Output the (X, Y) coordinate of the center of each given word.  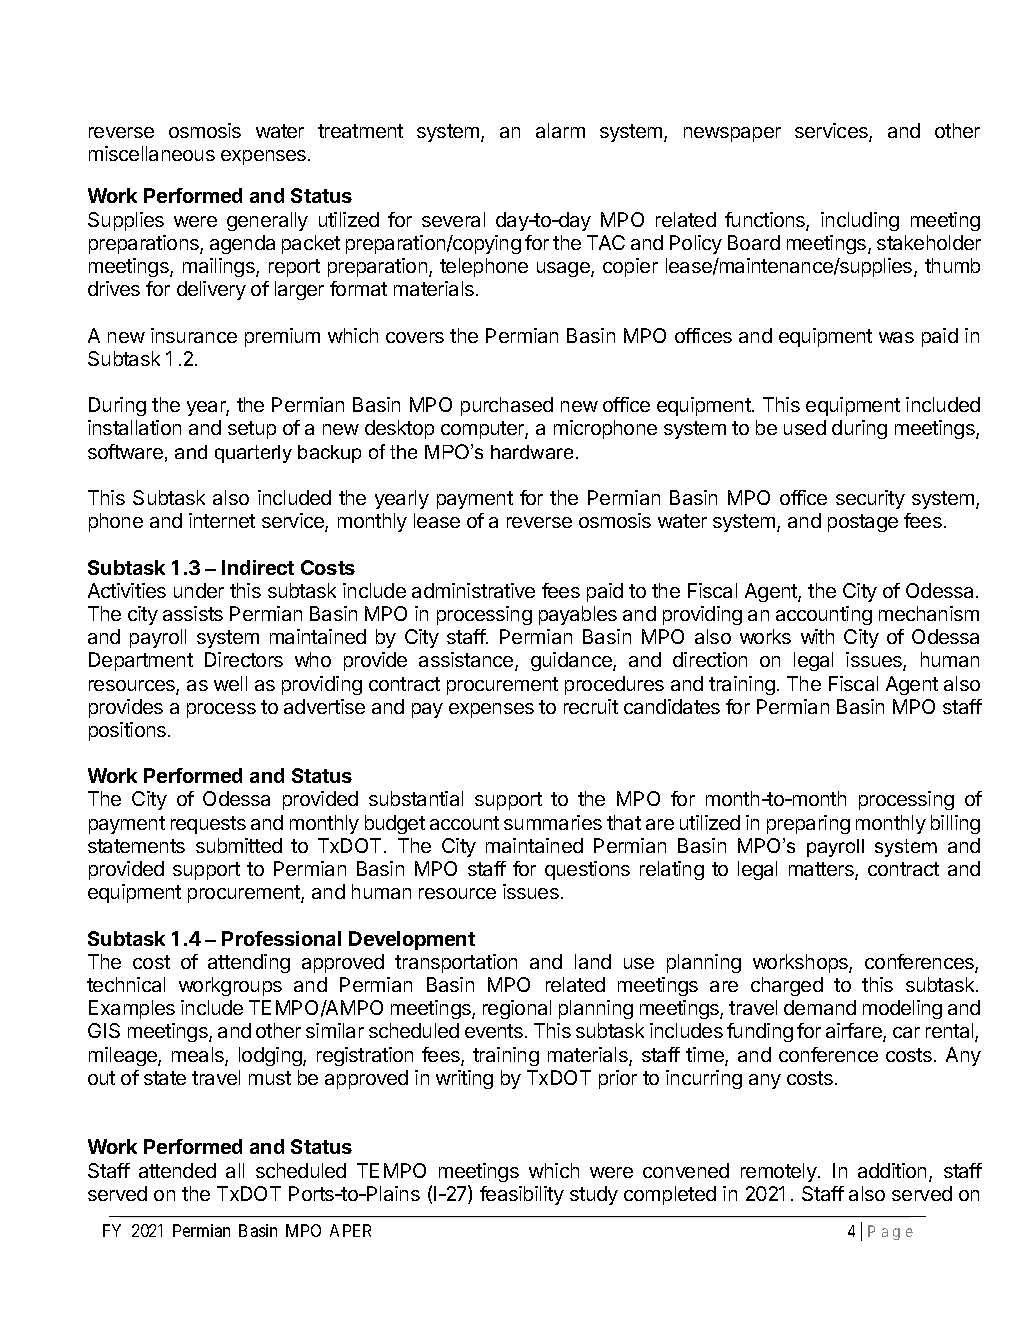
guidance (572, 661)
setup (252, 430)
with (817, 636)
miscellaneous (152, 153)
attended (177, 1170)
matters (822, 870)
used (805, 427)
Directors (244, 659)
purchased (507, 406)
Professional (281, 938)
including (860, 221)
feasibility (522, 1195)
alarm (560, 130)
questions (587, 870)
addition (892, 1170)
